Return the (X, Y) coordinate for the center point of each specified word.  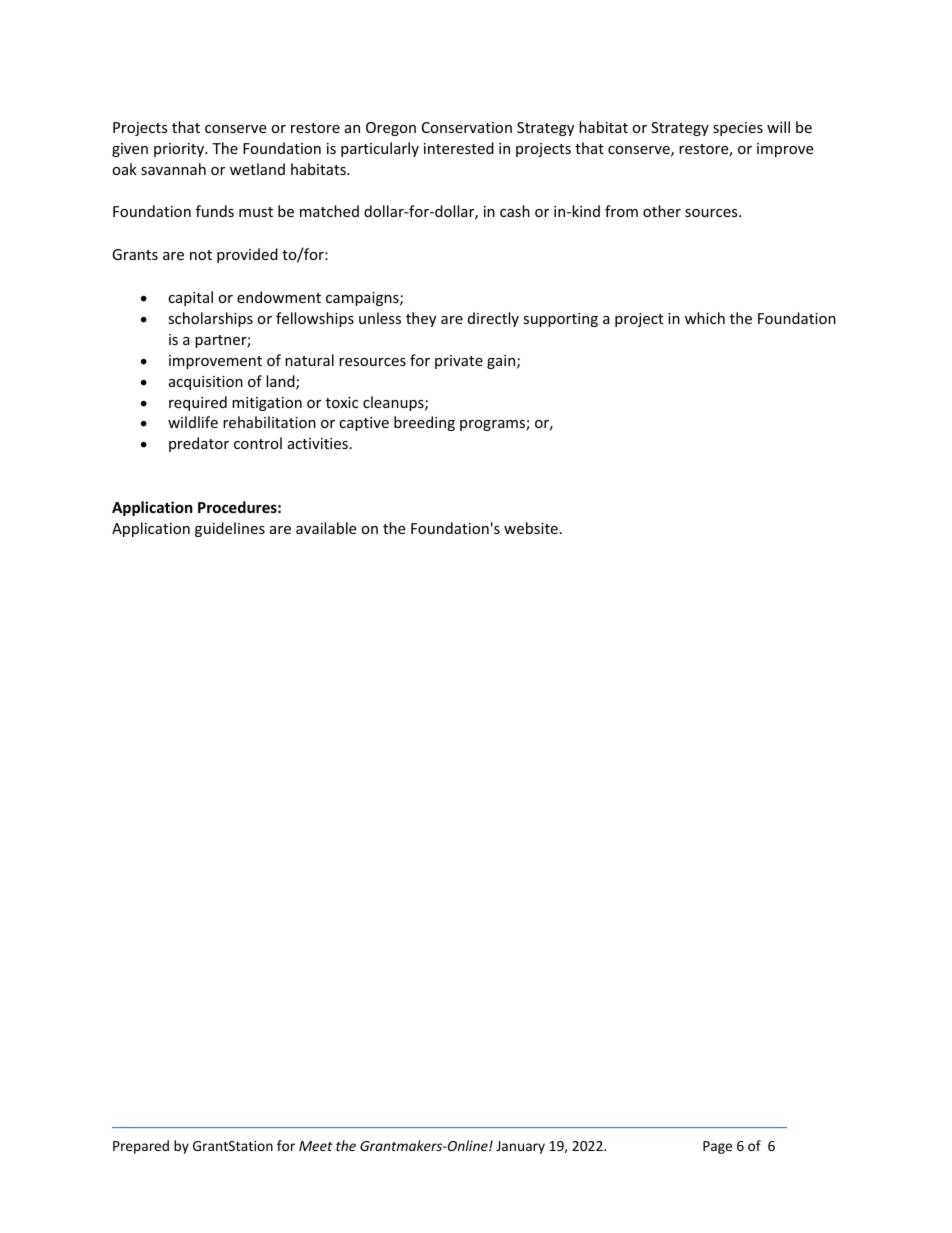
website (531, 528)
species (738, 129)
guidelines (230, 529)
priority (180, 150)
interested (459, 148)
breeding (424, 423)
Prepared (141, 1147)
